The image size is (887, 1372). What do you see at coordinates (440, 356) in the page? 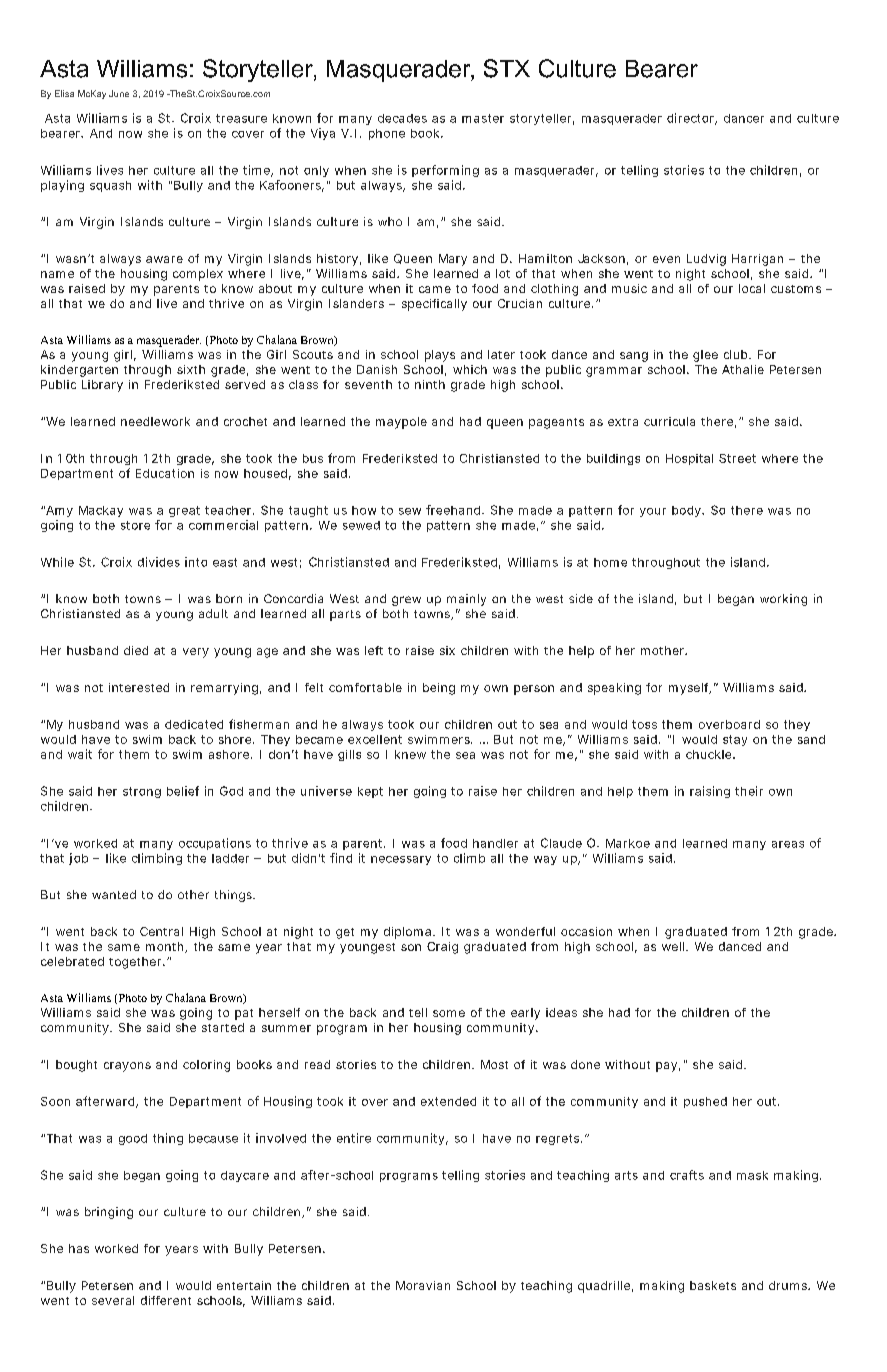
I see `plays` at bounding box center [440, 356].
